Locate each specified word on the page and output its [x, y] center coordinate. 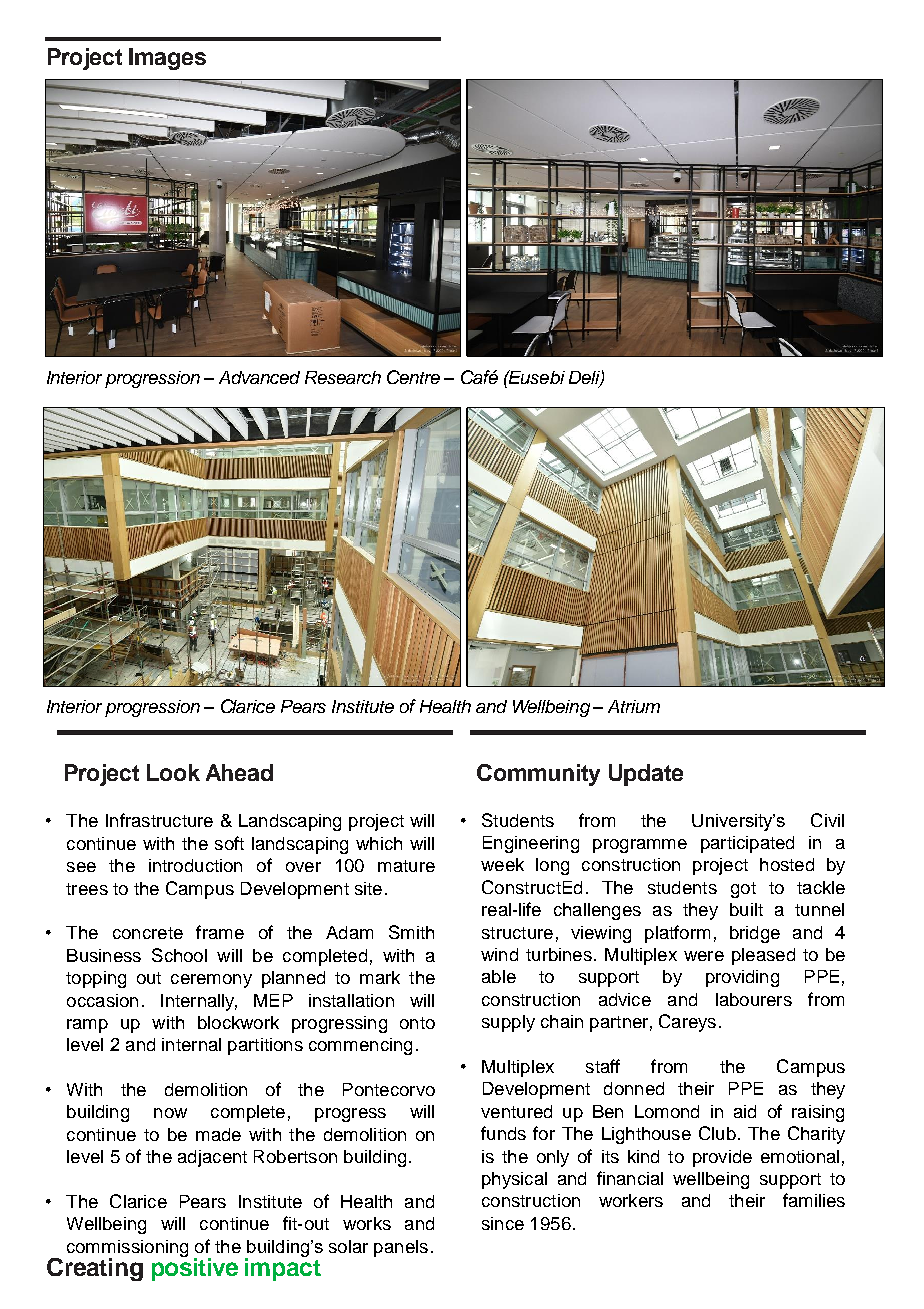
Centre [413, 377]
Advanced [259, 377]
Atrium [634, 706]
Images [167, 59]
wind [499, 954]
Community [538, 775]
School [179, 955]
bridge [755, 934]
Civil [827, 820]
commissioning [127, 1249]
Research [343, 377]
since [503, 1223]
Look [173, 772]
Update [646, 775]
